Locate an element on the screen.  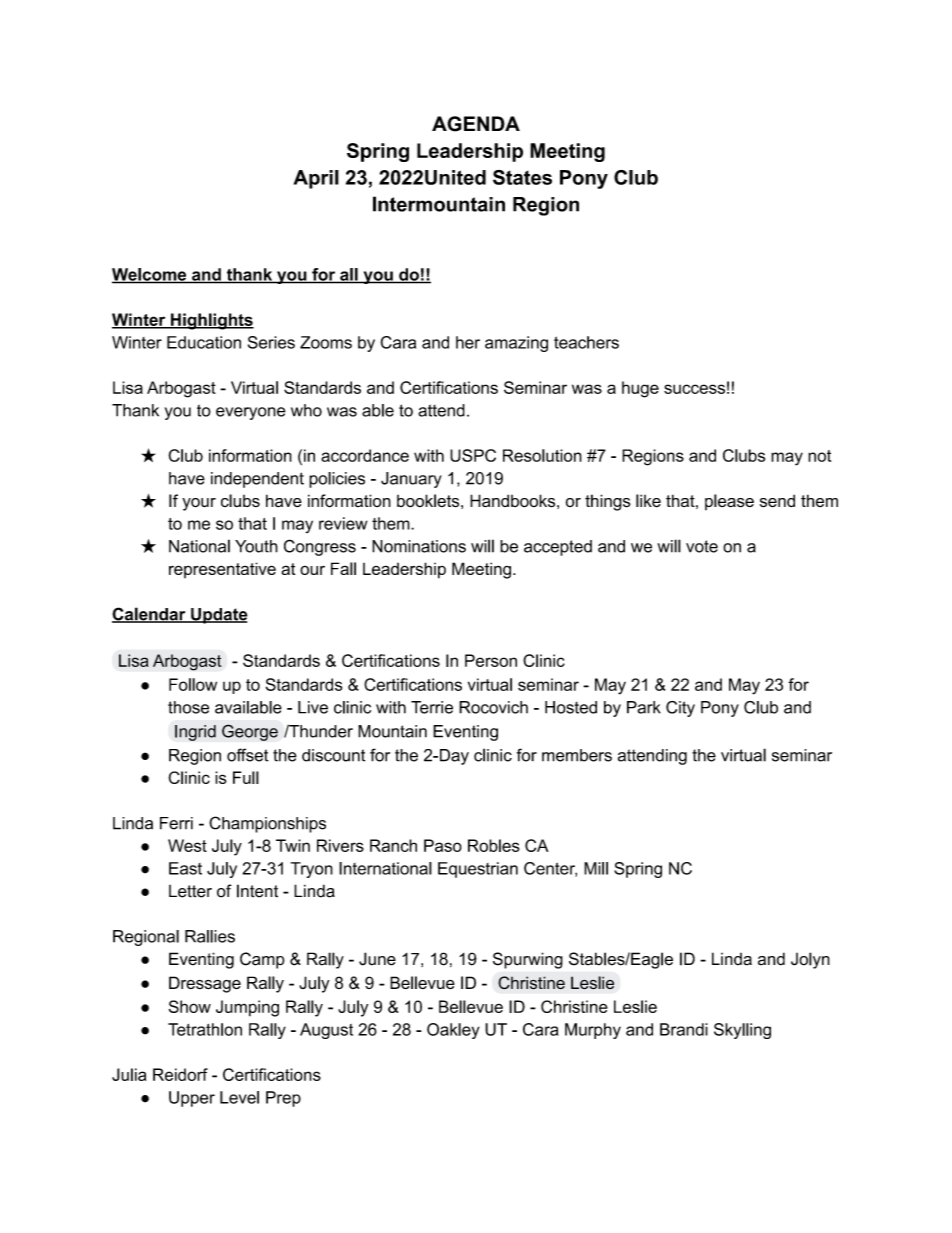
Upper is located at coordinates (192, 1099).
